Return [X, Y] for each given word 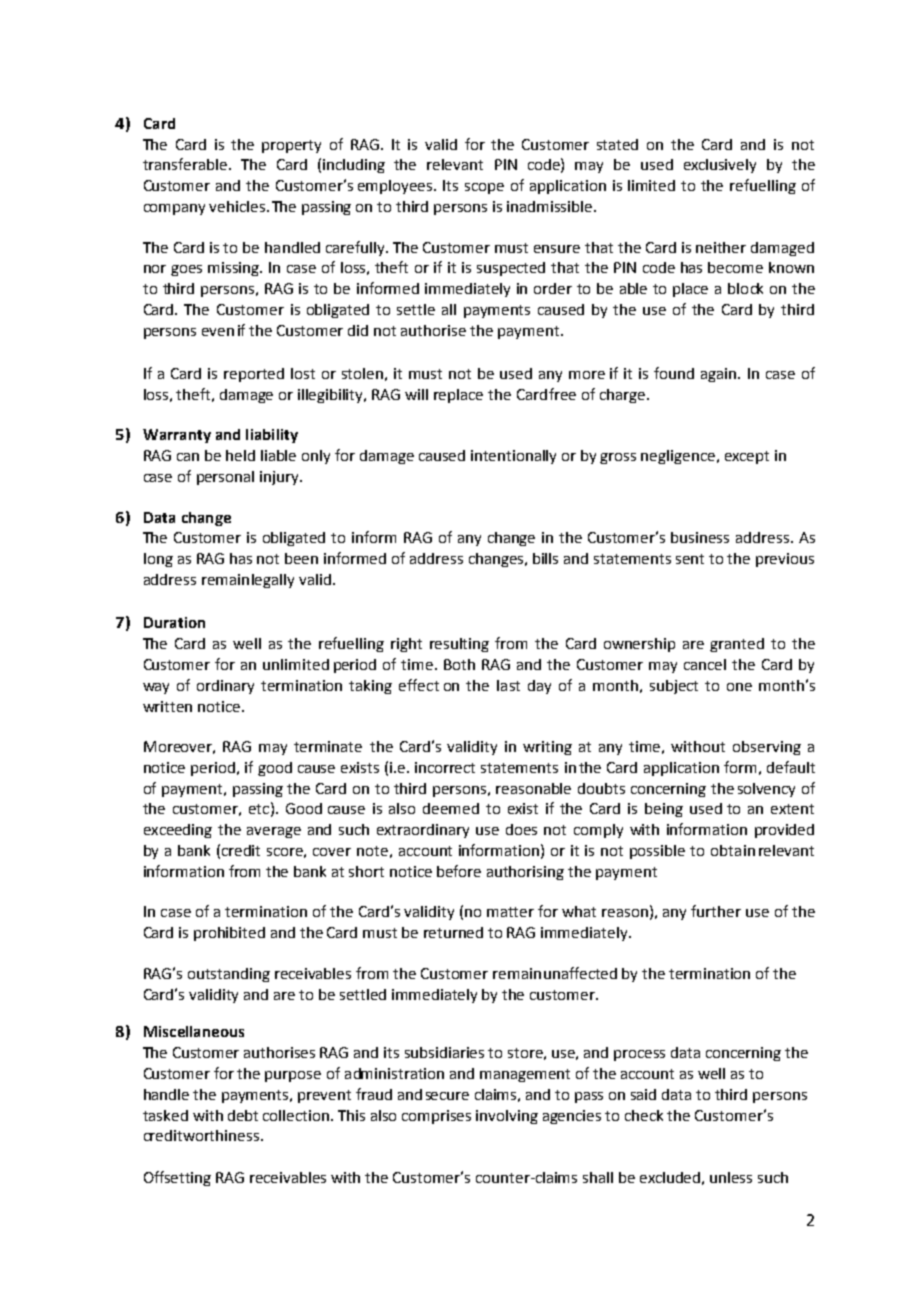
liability [272, 436]
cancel [705, 664]
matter [510, 912]
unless [731, 1177]
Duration [174, 622]
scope [484, 188]
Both [459, 664]
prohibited [229, 934]
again [720, 375]
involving [507, 1117]
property [291, 146]
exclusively [720, 166]
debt [243, 1115]
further [716, 911]
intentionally [513, 457]
